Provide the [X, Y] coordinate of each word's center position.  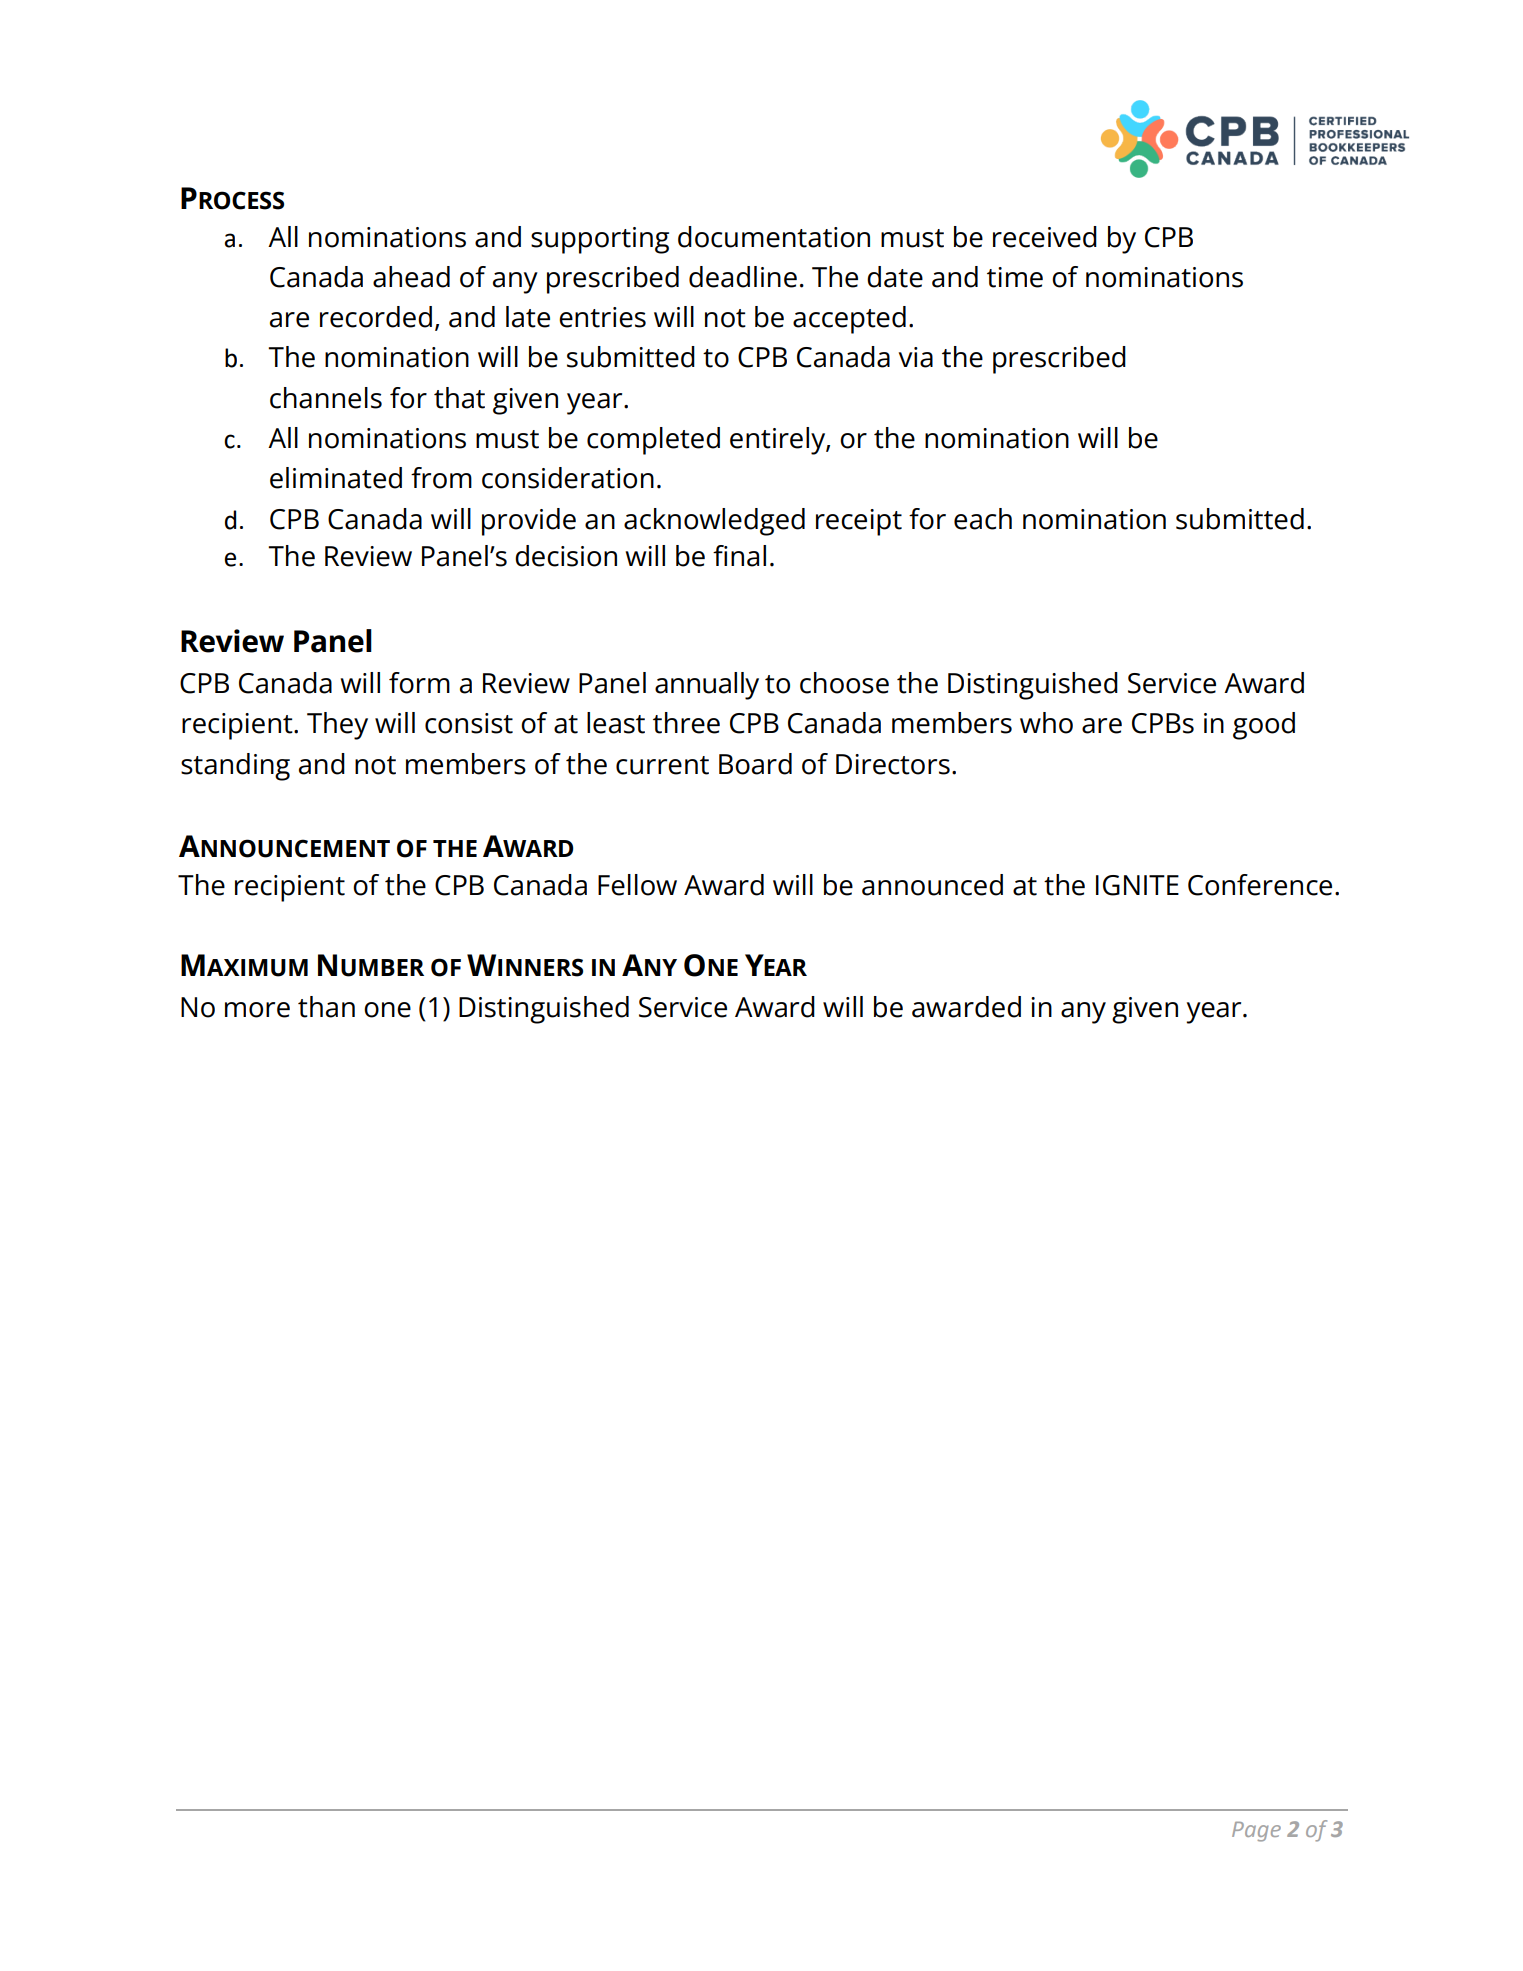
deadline [743, 277]
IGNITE [1137, 885]
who [1046, 723]
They [337, 726]
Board [755, 764]
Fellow [637, 885]
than [326, 1007]
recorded [376, 317]
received [1045, 237]
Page [1256, 1832]
